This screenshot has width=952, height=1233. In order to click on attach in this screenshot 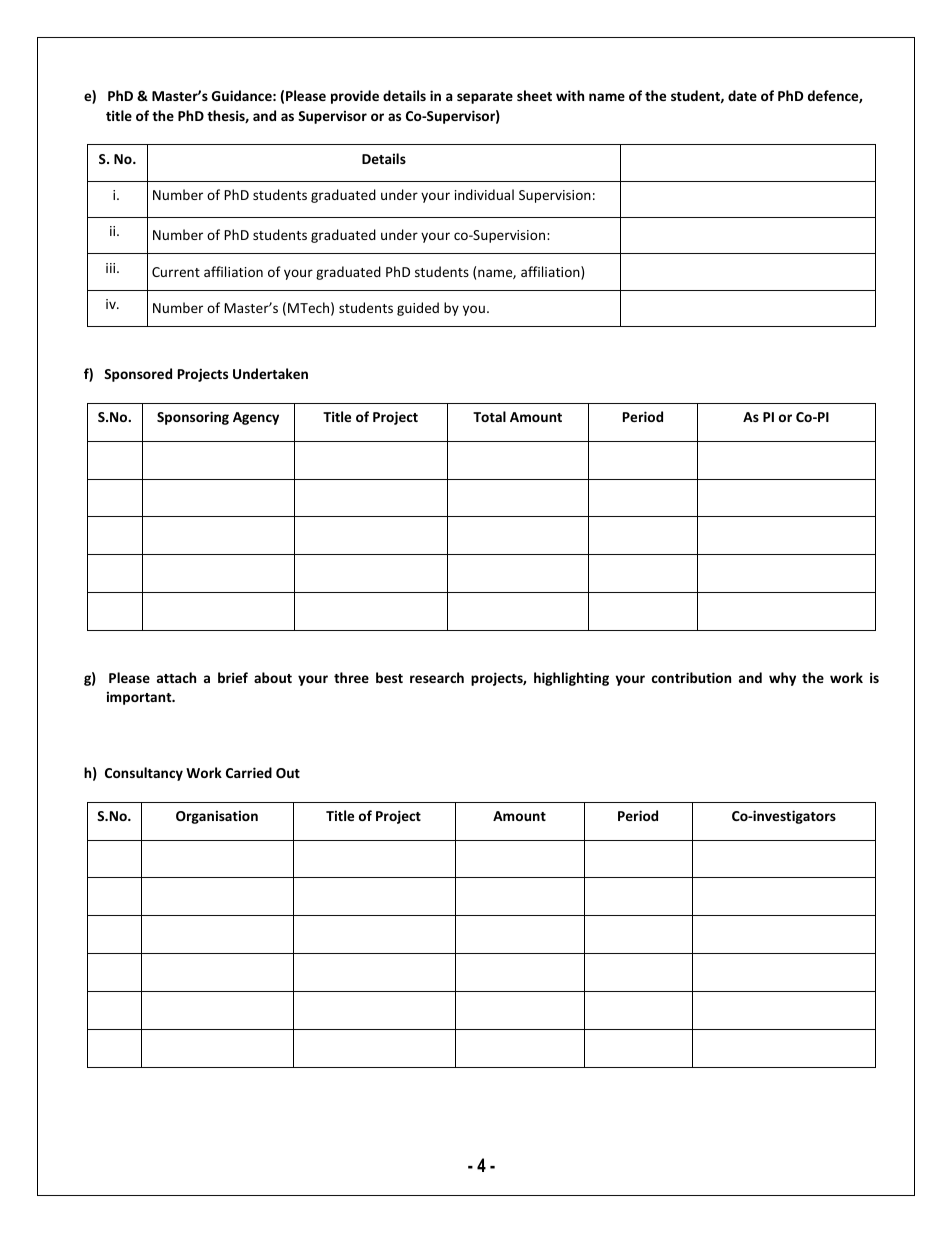, I will do `click(176, 677)`.
